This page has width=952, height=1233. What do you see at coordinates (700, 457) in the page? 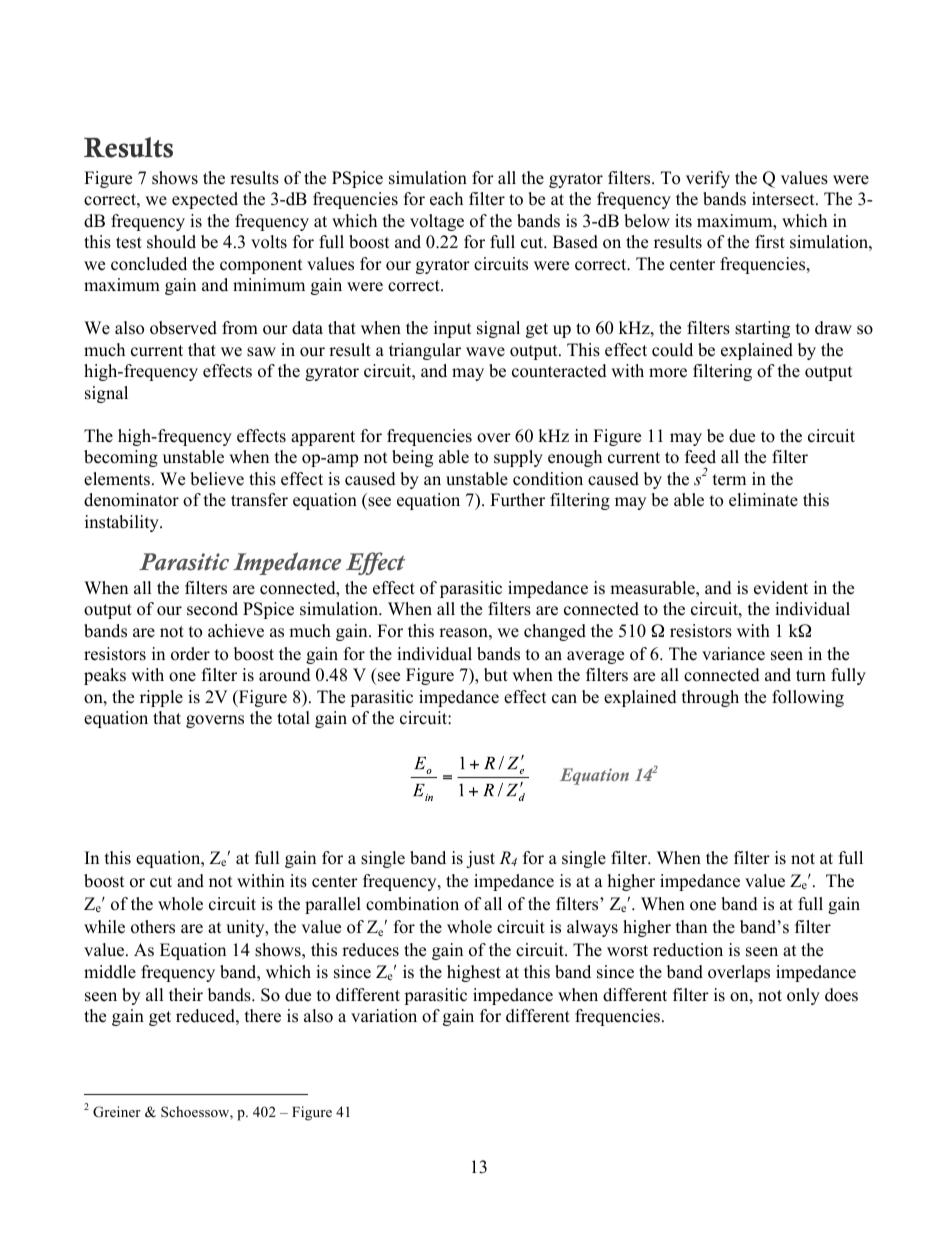
I see `feed` at bounding box center [700, 457].
